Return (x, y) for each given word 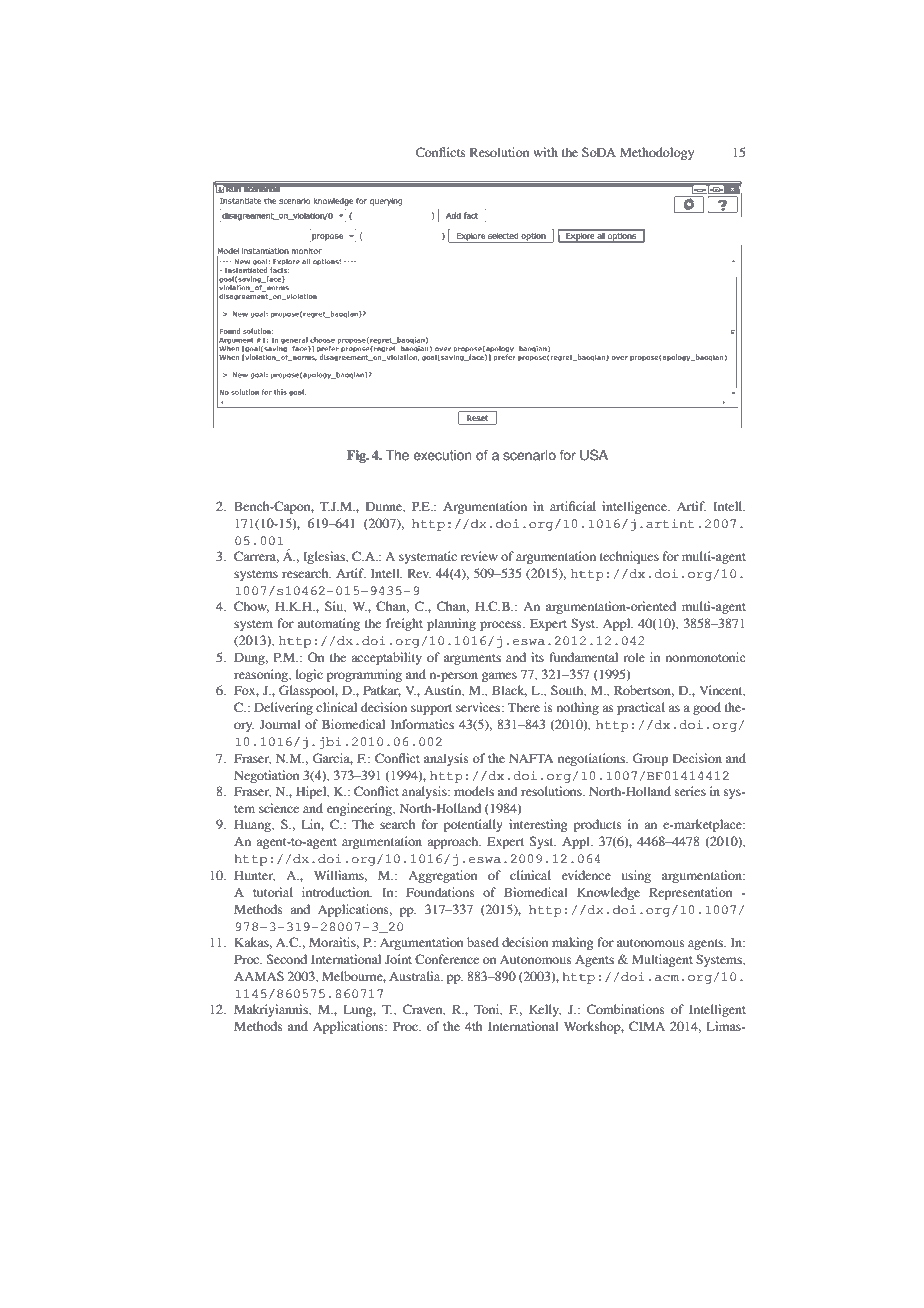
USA (594, 455)
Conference (447, 959)
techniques (629, 557)
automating (329, 624)
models (474, 791)
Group (650, 759)
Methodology (657, 153)
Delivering (283, 708)
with (545, 152)
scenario (529, 455)
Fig (357, 456)
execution (442, 455)
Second (287, 959)
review (479, 556)
